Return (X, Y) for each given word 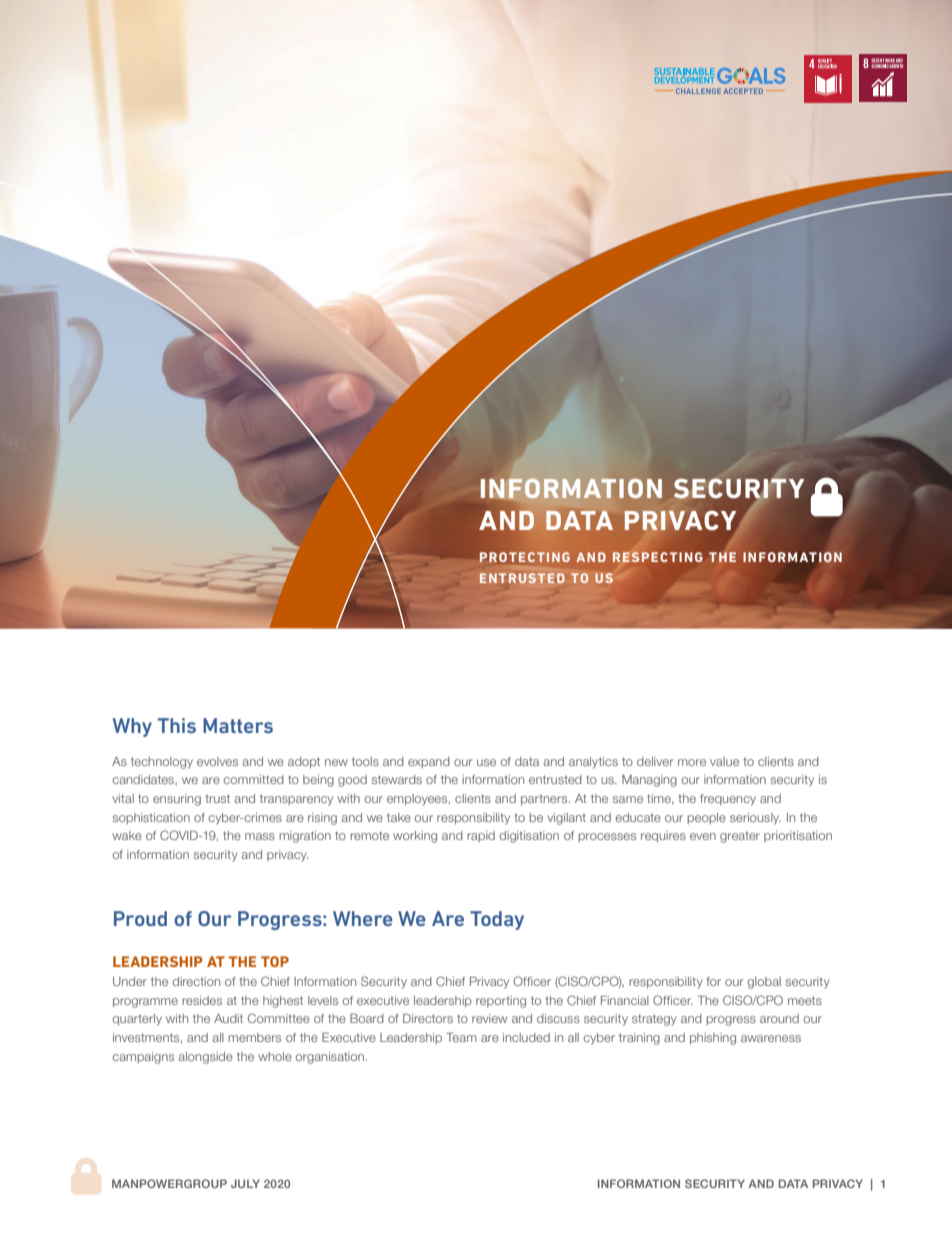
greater (740, 837)
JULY (245, 1183)
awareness (771, 1038)
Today (497, 920)
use (486, 762)
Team (461, 1037)
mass (260, 836)
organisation (329, 1058)
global (764, 983)
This (177, 725)
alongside (205, 1058)
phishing (713, 1039)
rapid (481, 836)
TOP (275, 961)
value (724, 761)
